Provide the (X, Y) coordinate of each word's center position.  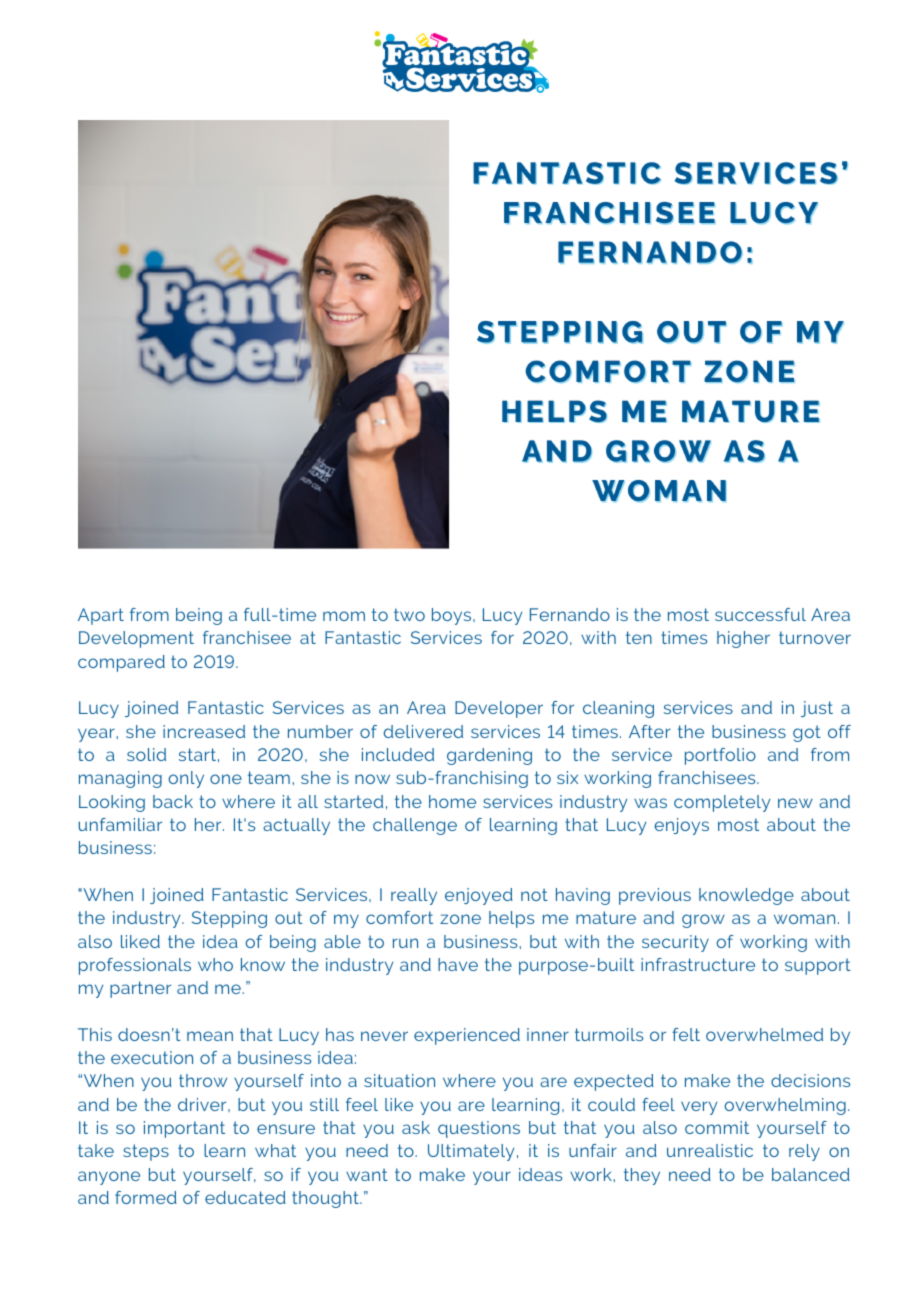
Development (136, 639)
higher (743, 639)
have (458, 964)
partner (140, 989)
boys (453, 616)
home (452, 801)
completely (722, 803)
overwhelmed (764, 1034)
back (173, 801)
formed (146, 1197)
